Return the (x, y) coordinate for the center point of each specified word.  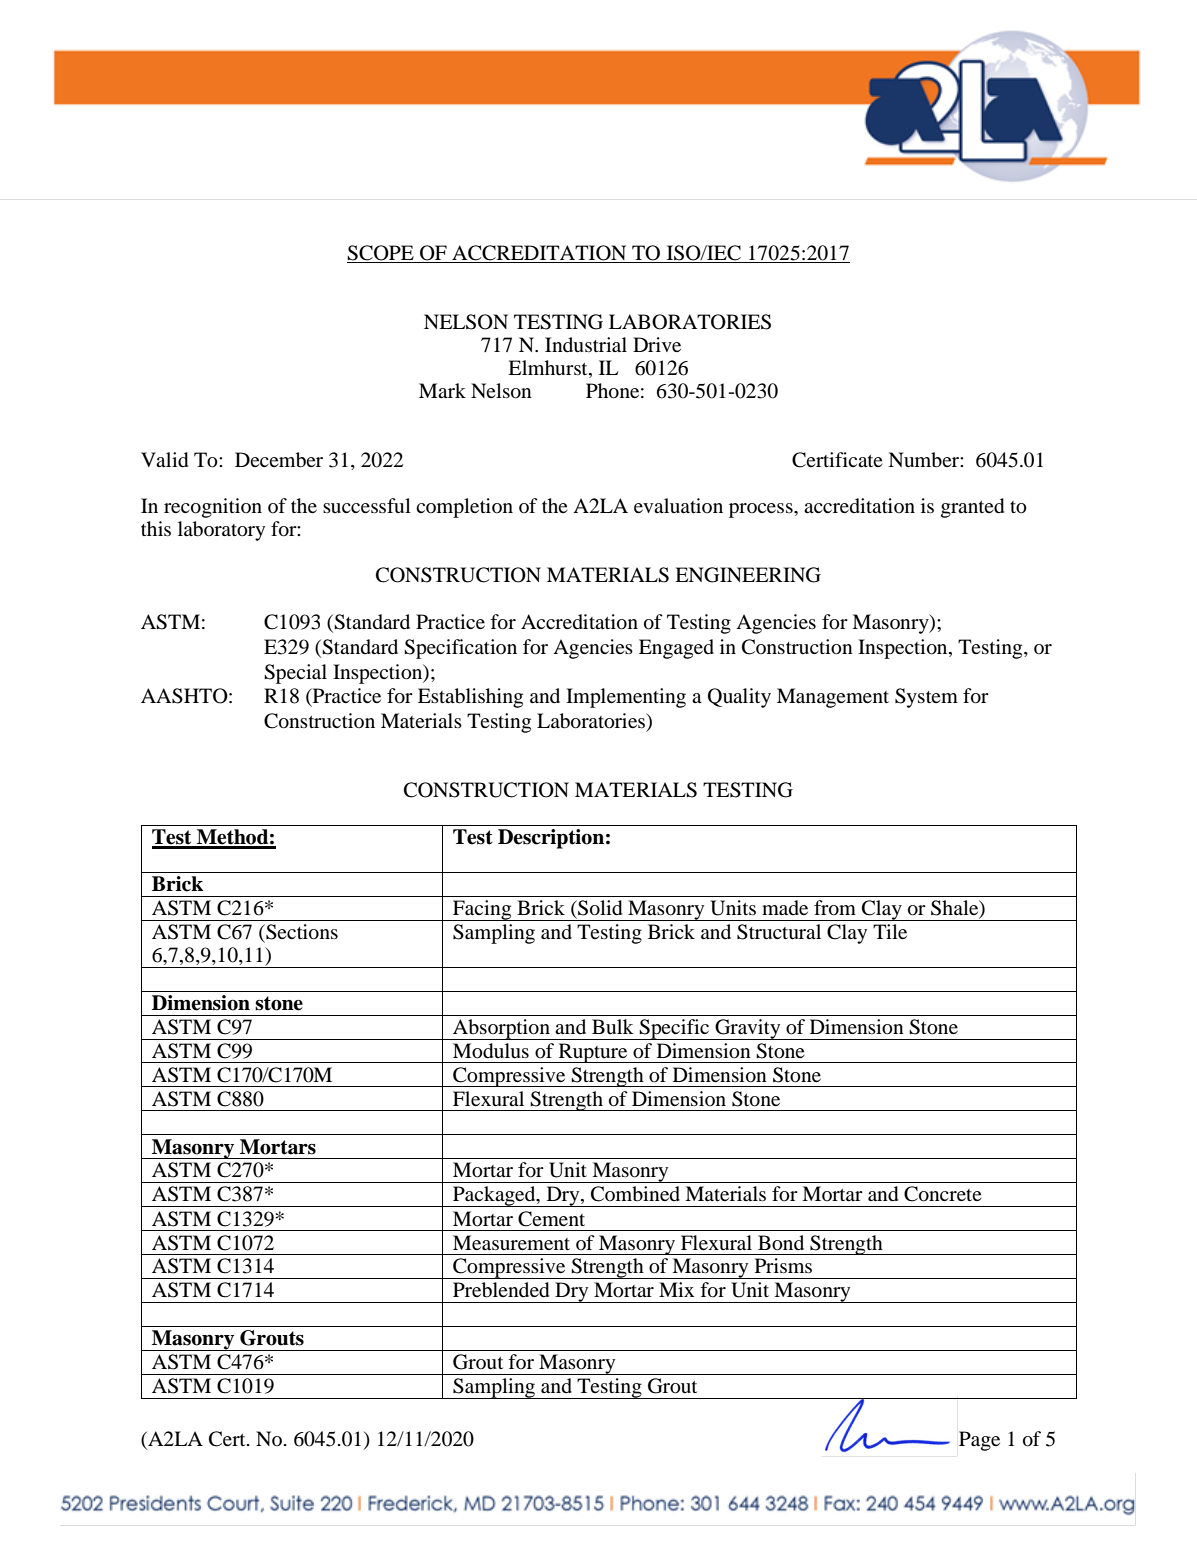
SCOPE (381, 254)
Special (295, 674)
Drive (657, 344)
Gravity (748, 1029)
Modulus (491, 1051)
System (926, 698)
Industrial (586, 345)
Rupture (593, 1053)
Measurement (511, 1242)
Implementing (626, 698)
